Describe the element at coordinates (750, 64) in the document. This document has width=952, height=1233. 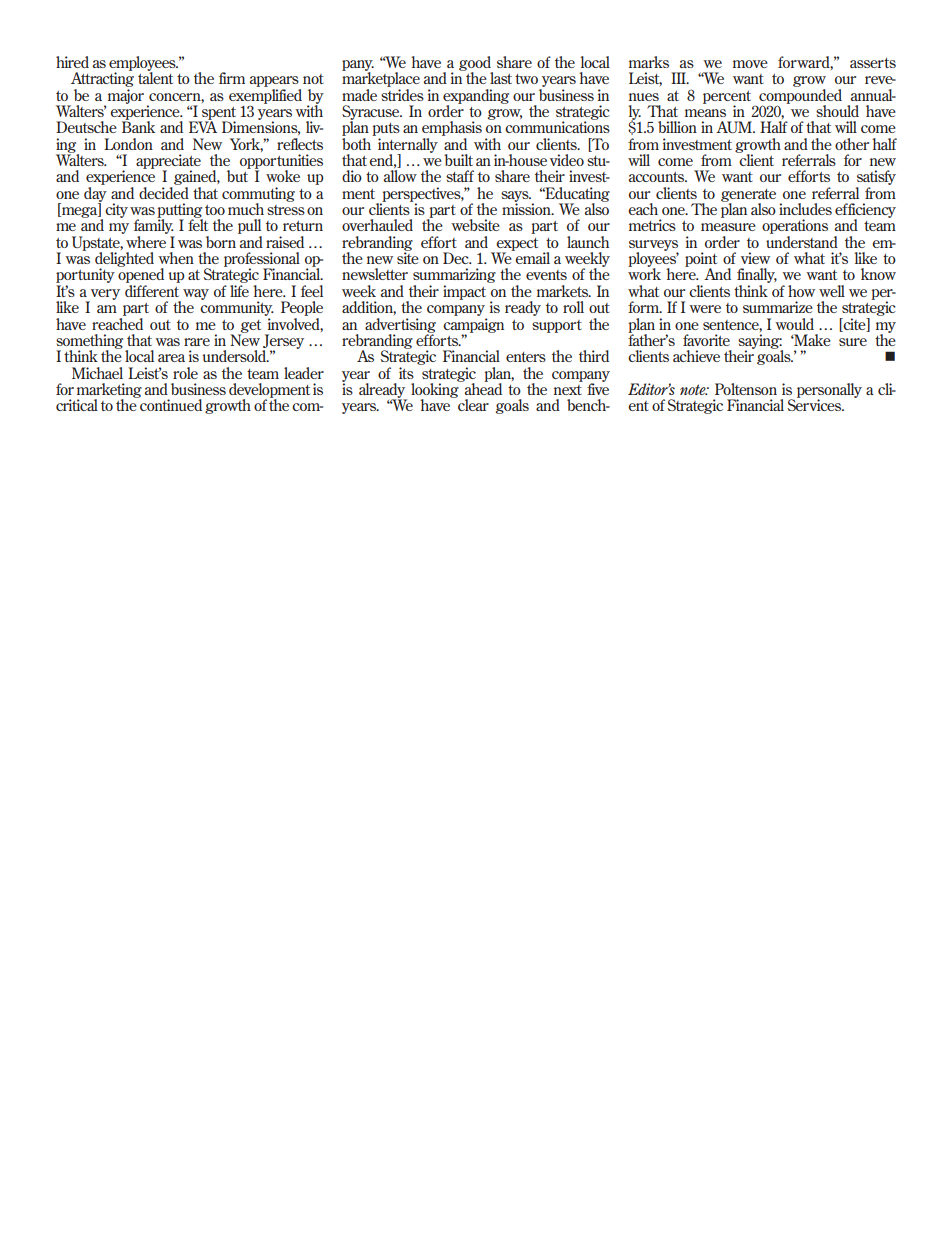
I see `move` at that location.
